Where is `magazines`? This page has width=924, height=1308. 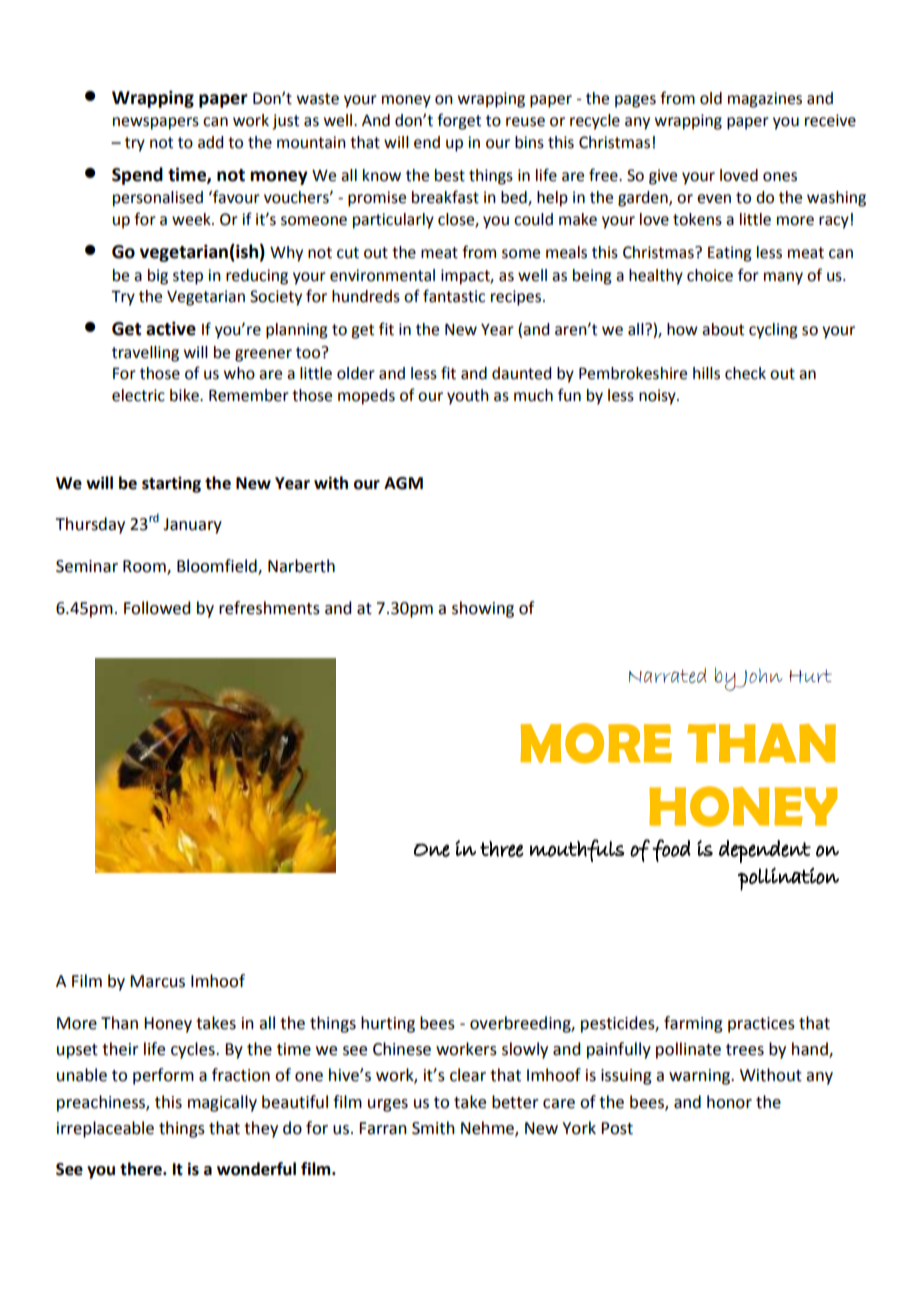
magazines is located at coordinates (765, 100).
